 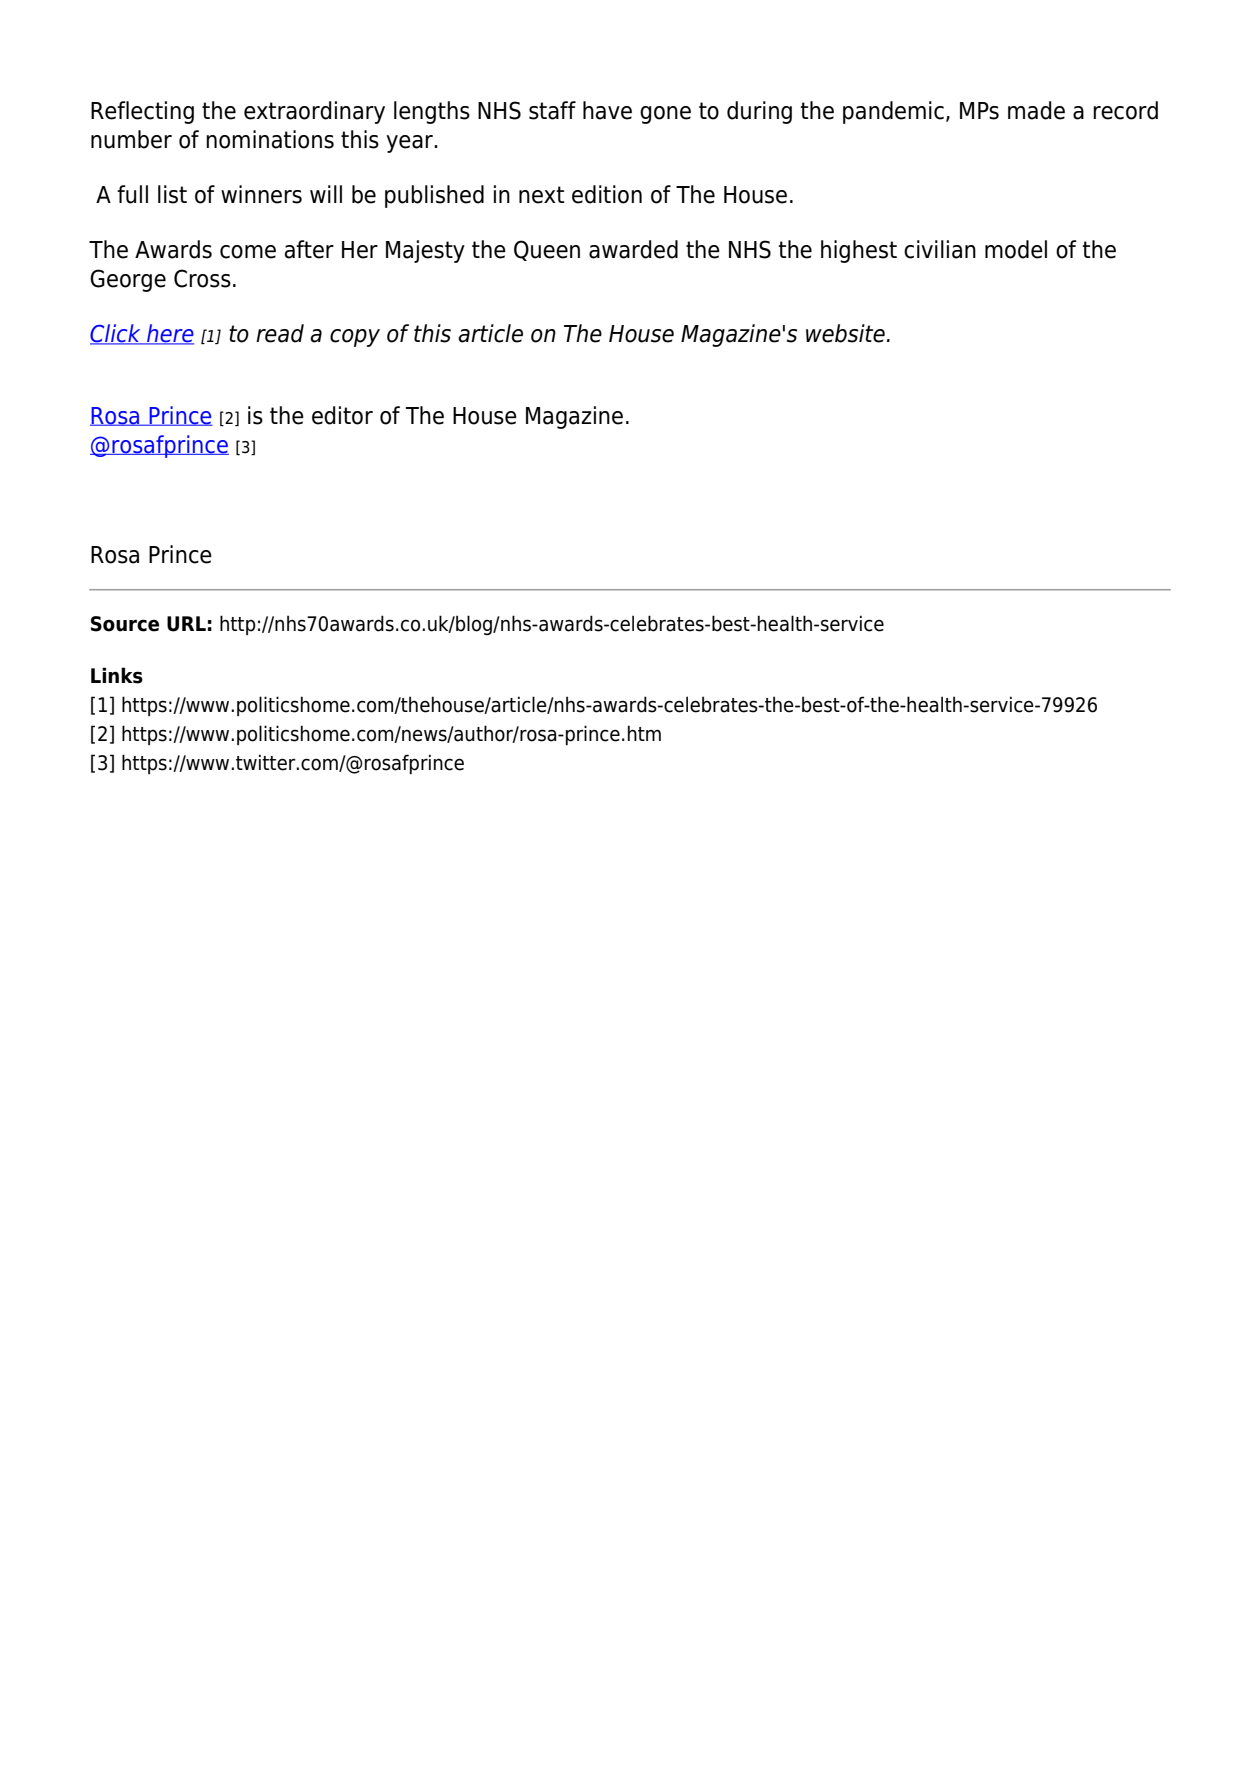 What do you see at coordinates (633, 249) in the screenshot?
I see `awarded` at bounding box center [633, 249].
